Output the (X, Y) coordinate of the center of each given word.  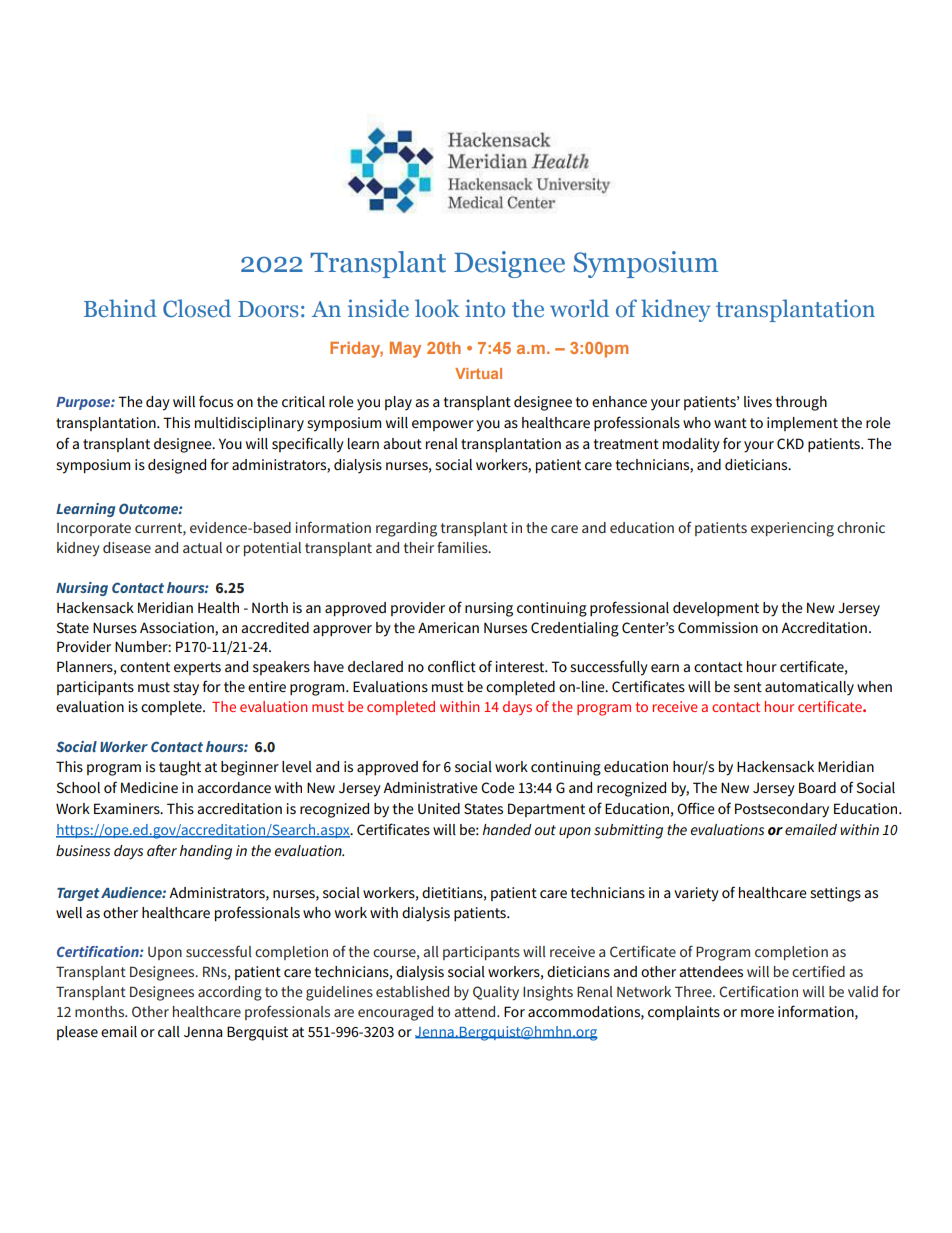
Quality (496, 993)
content (145, 667)
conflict (452, 666)
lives (758, 401)
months (101, 1011)
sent (748, 687)
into (485, 308)
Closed (197, 308)
